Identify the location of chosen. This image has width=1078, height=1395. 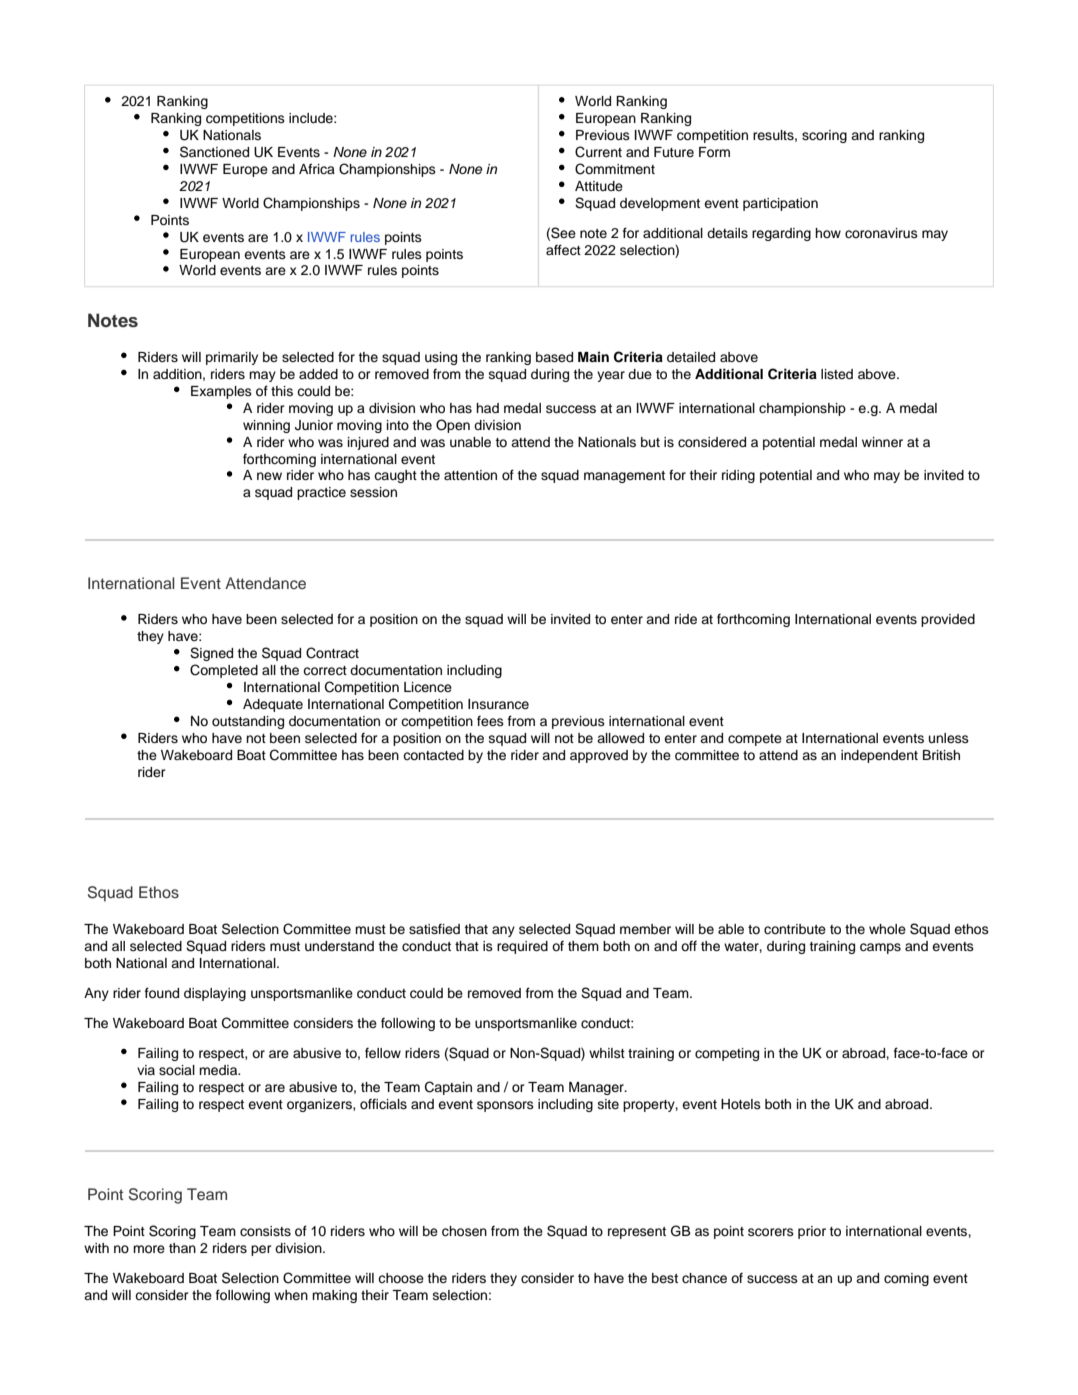
(464, 1231).
